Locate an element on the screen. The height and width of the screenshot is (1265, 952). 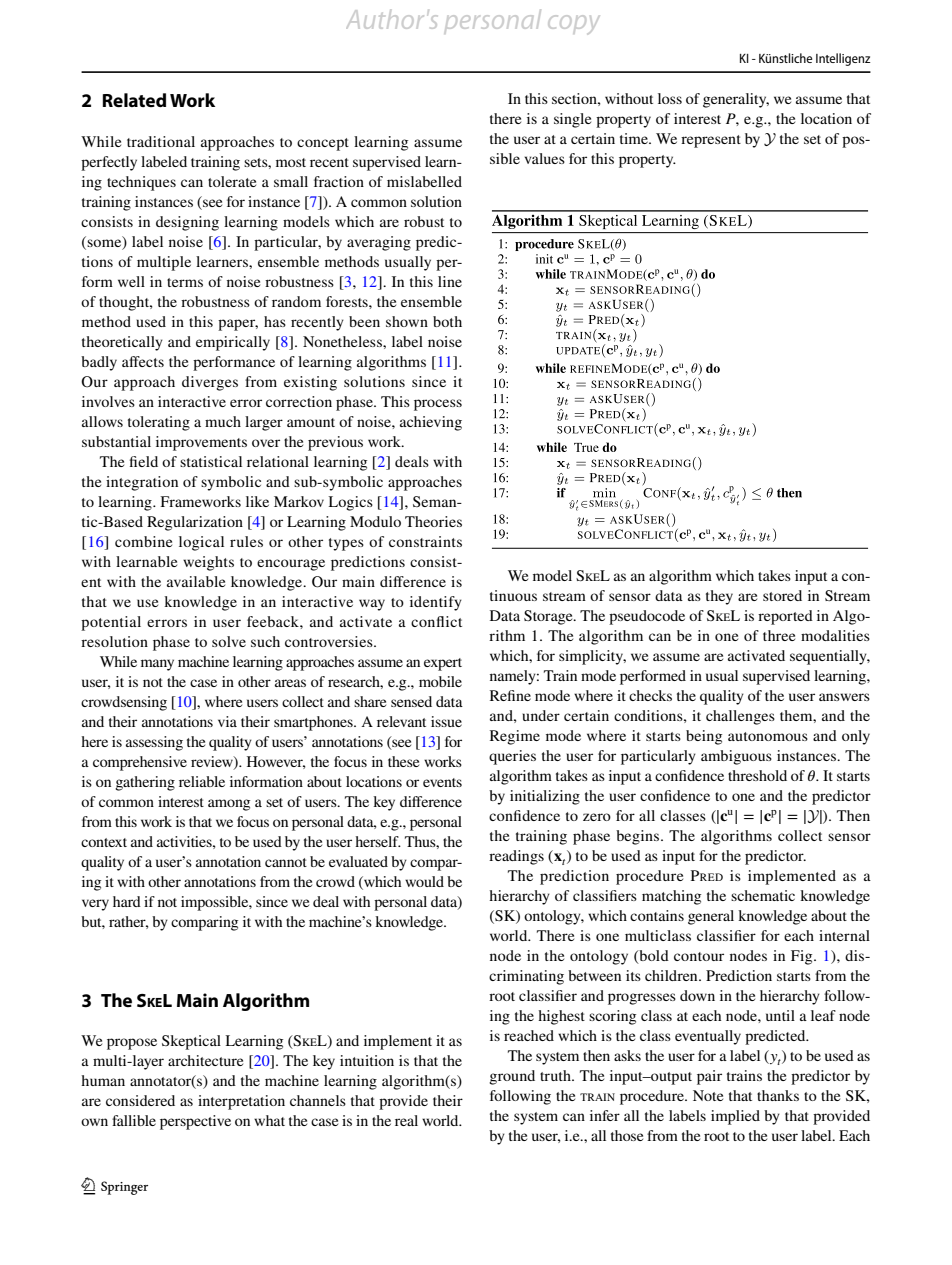
represent is located at coordinates (711, 141).
